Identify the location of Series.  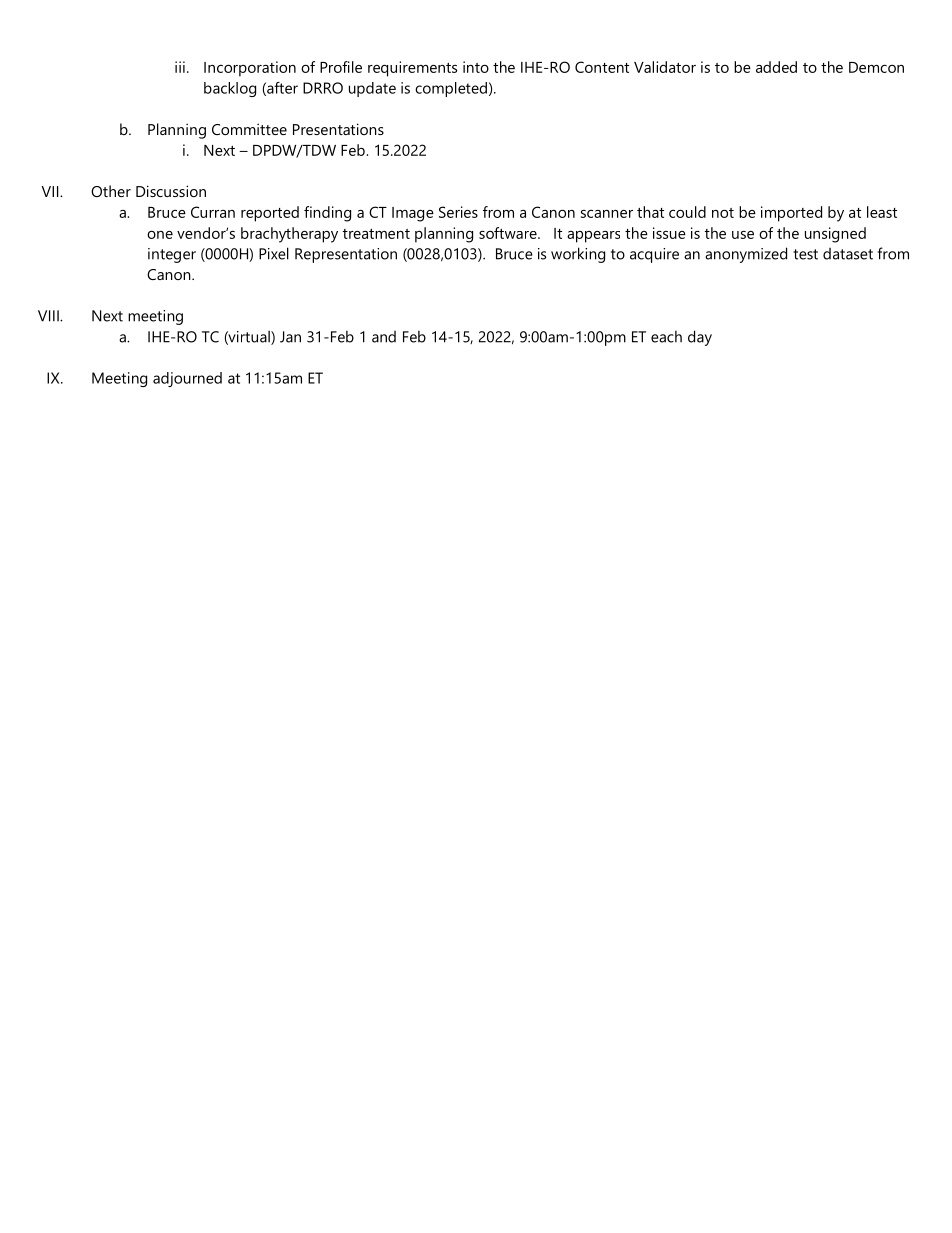
(458, 212).
